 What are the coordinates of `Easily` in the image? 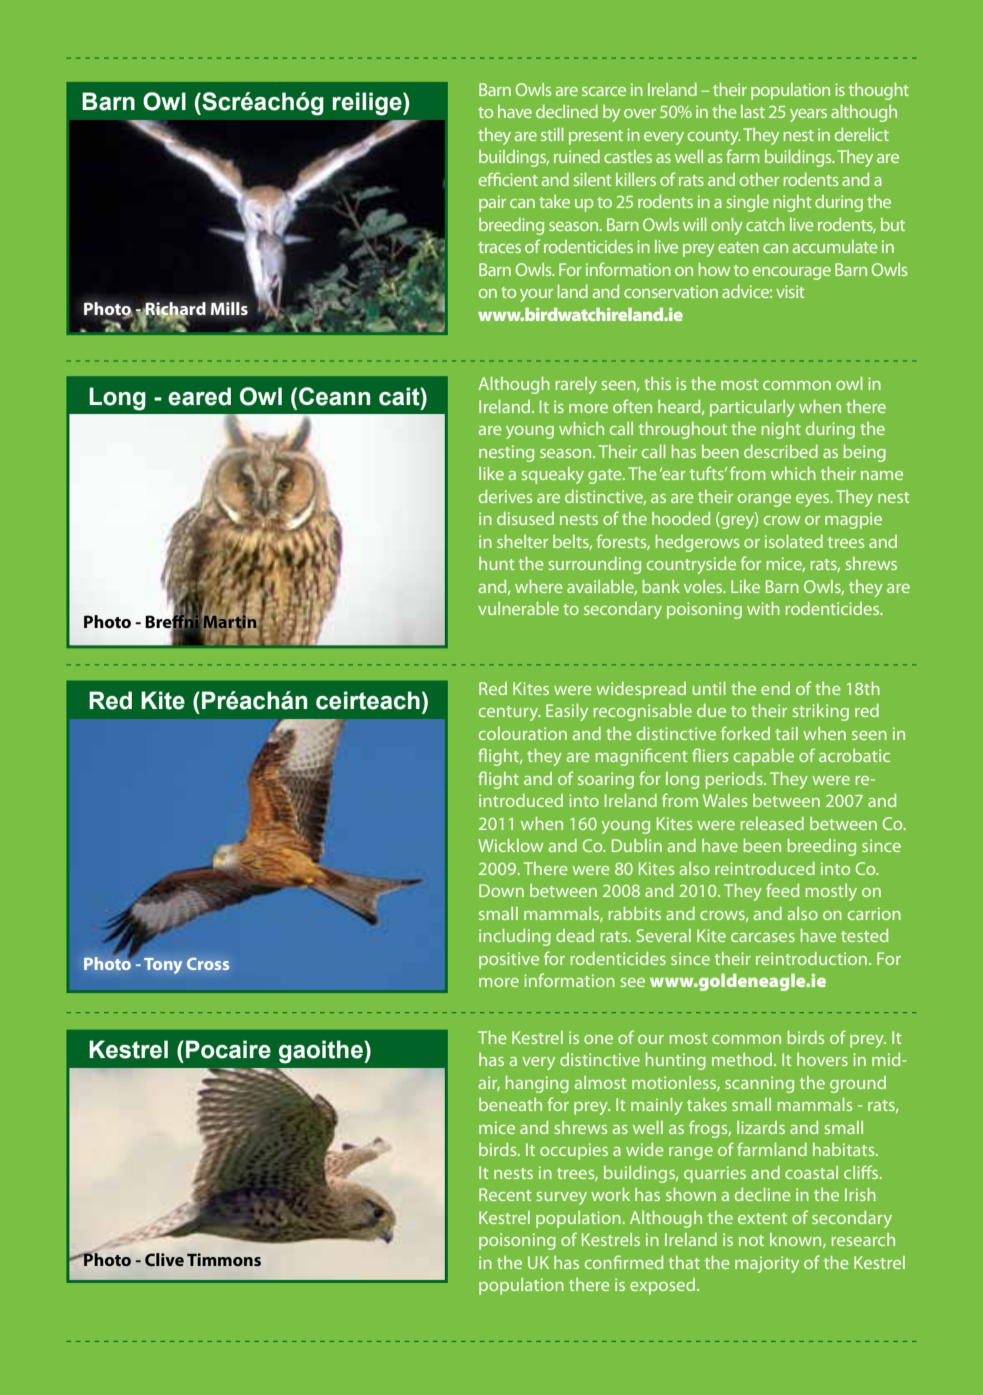 It's located at (567, 712).
